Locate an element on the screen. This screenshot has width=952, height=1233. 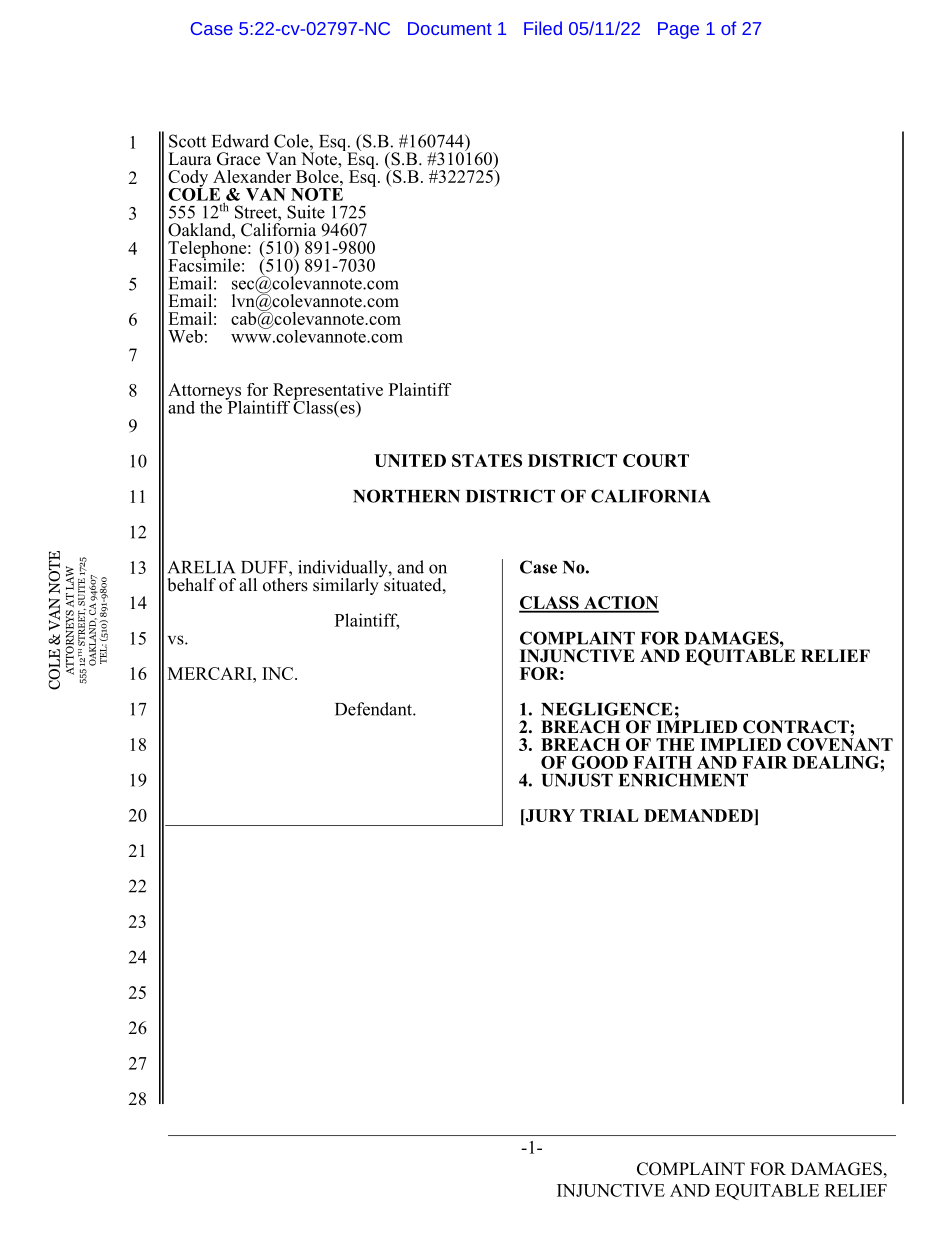
Defendant is located at coordinates (374, 709).
